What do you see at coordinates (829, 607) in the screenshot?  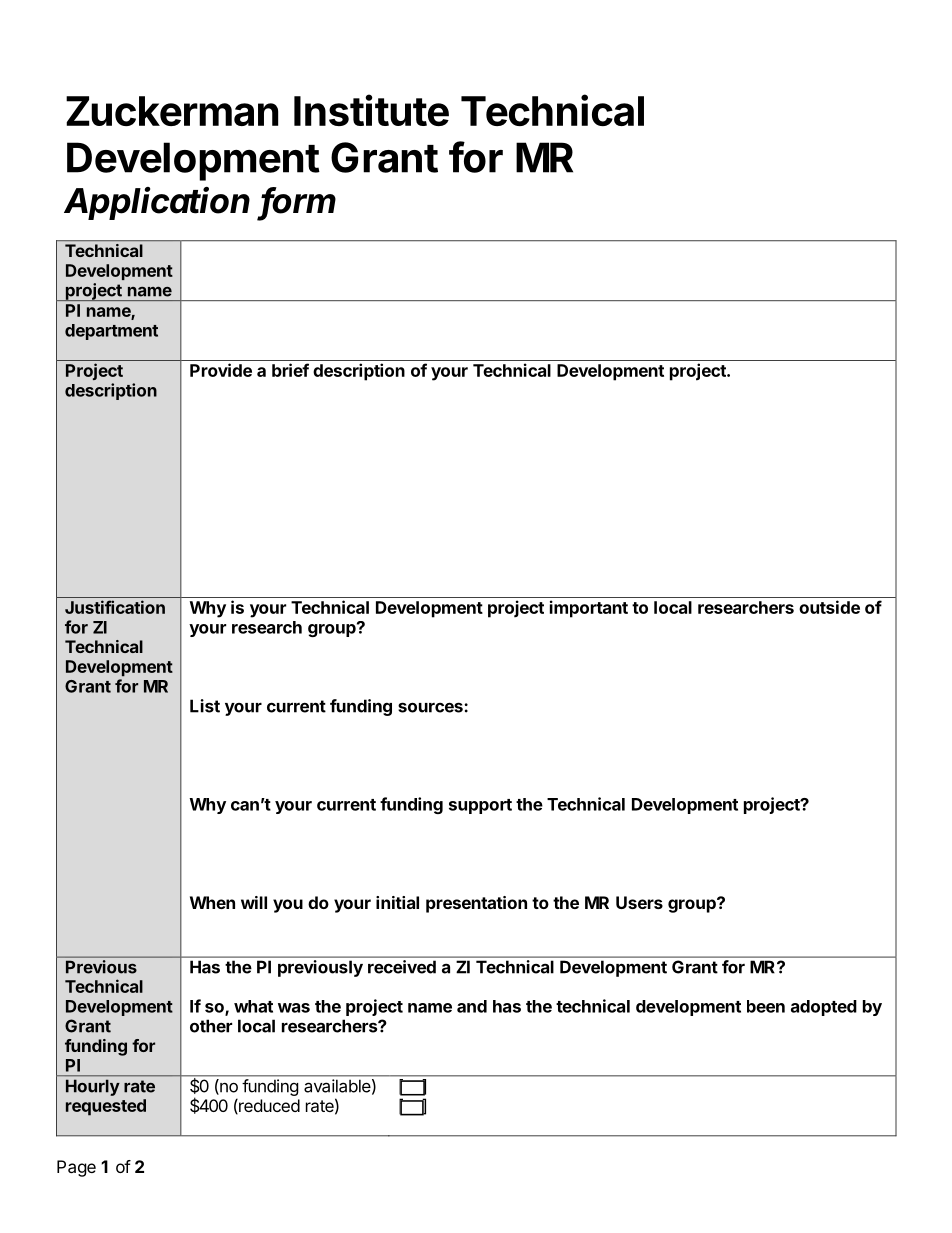 I see `outside` at bounding box center [829, 607].
